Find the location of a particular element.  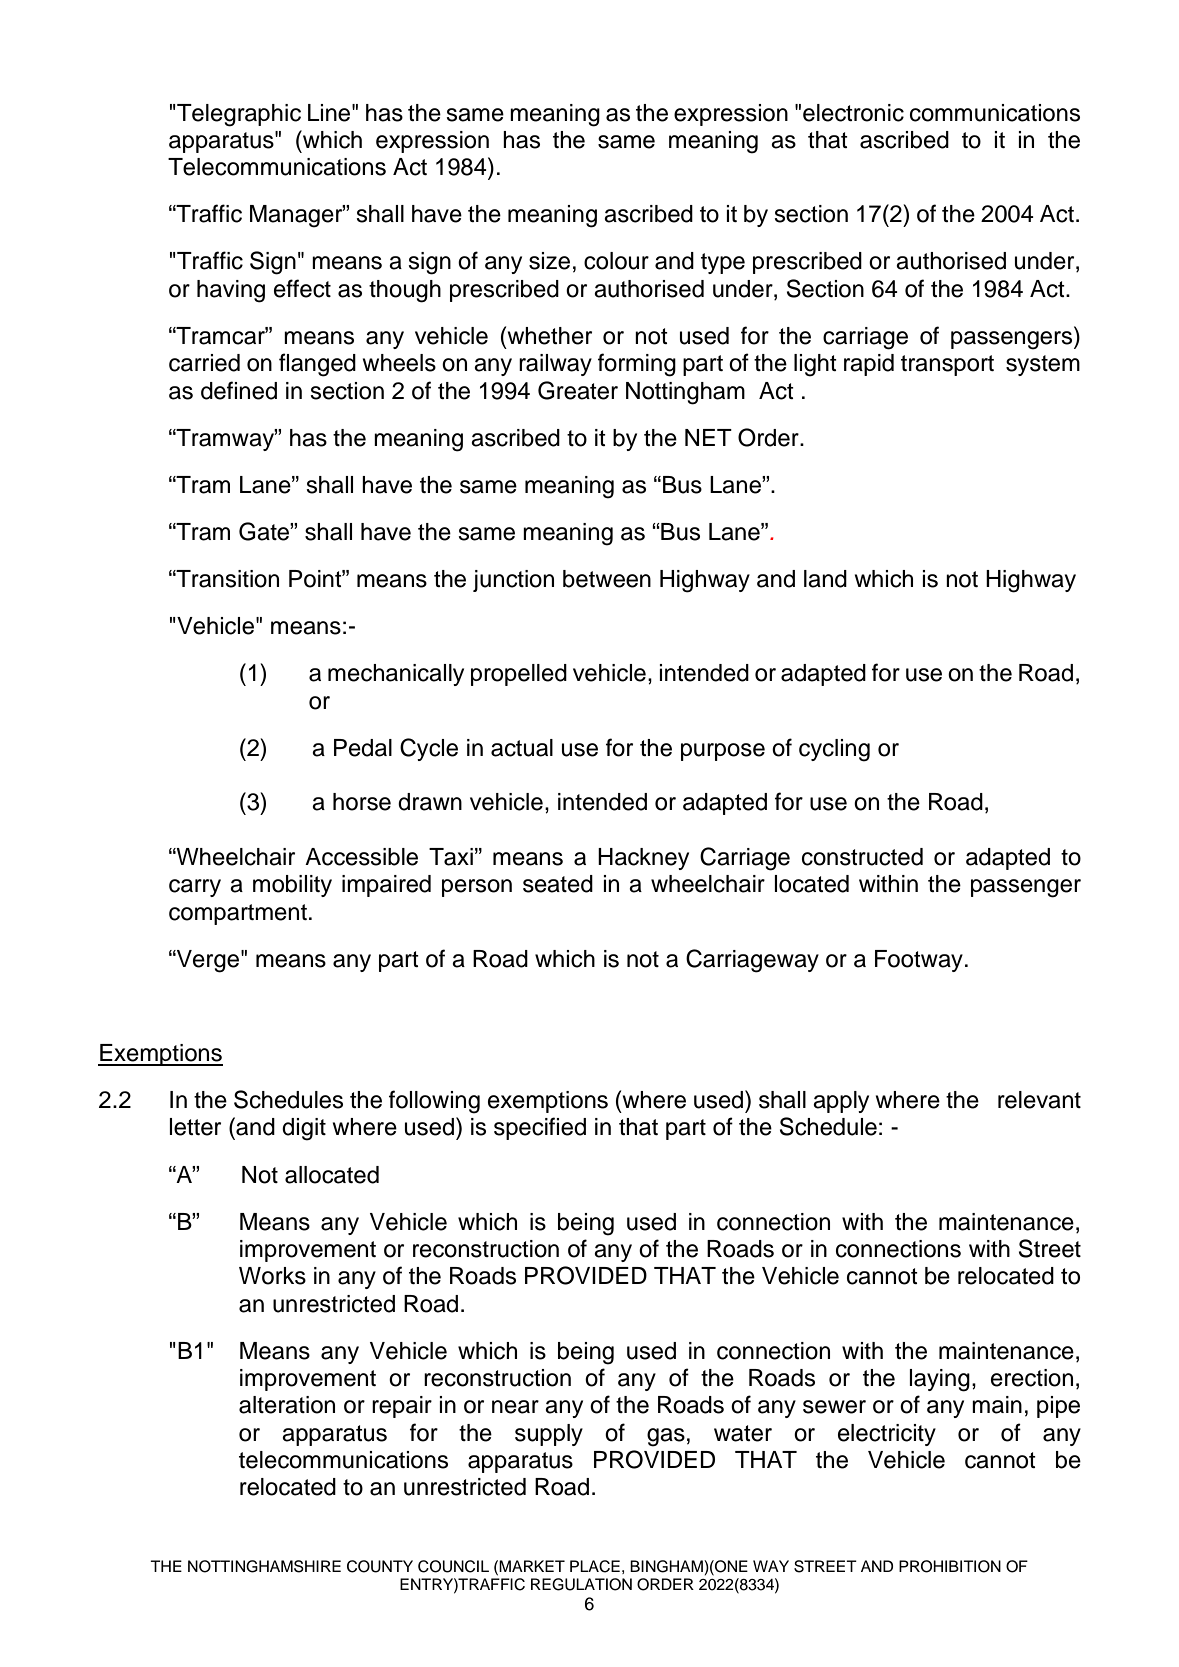

COUNTY is located at coordinates (380, 1566).
